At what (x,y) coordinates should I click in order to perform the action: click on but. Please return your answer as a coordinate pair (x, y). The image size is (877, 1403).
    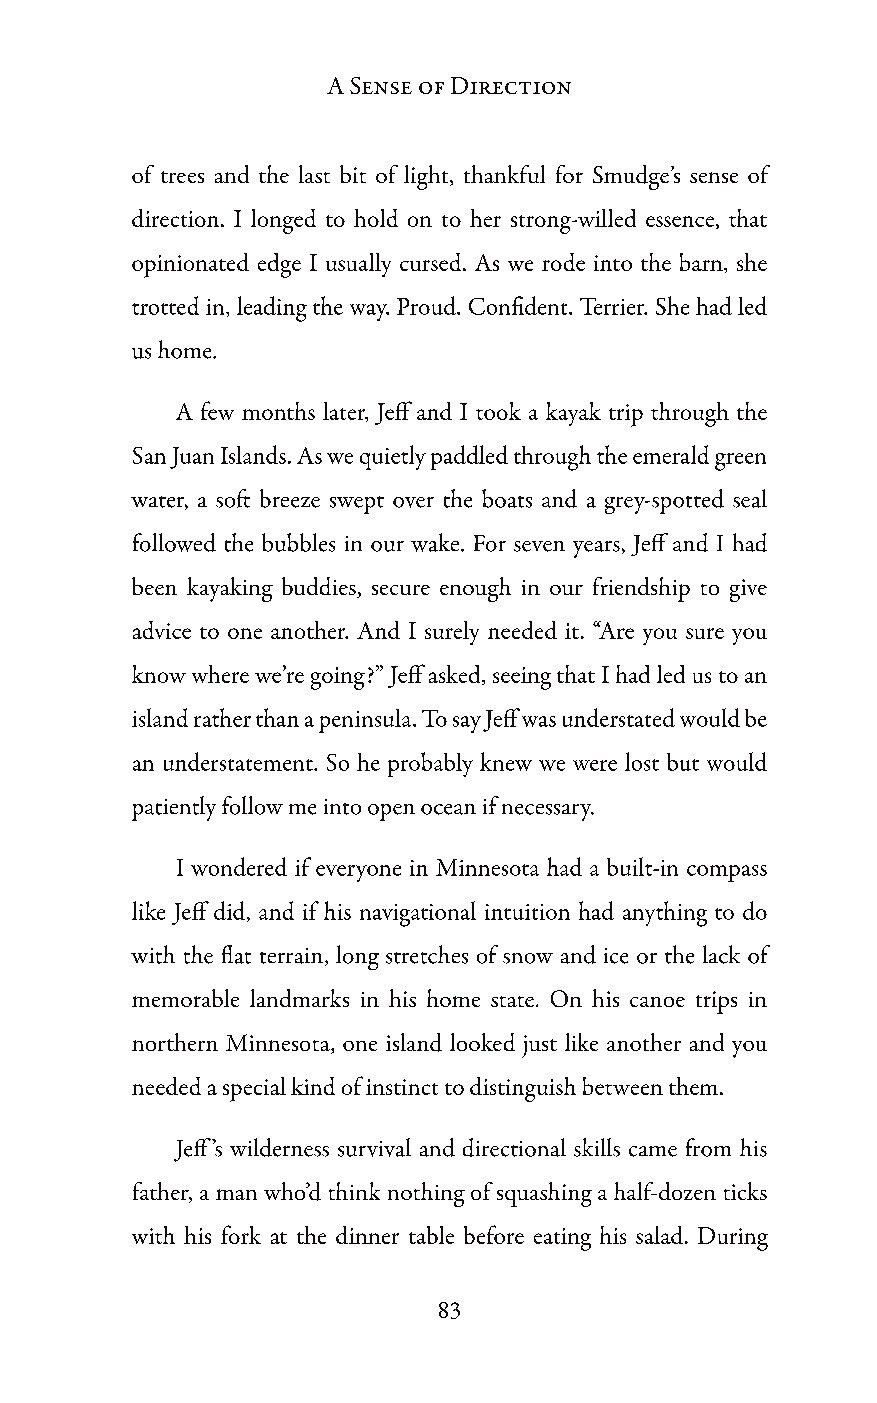
    Looking at the image, I should click on (683, 762).
